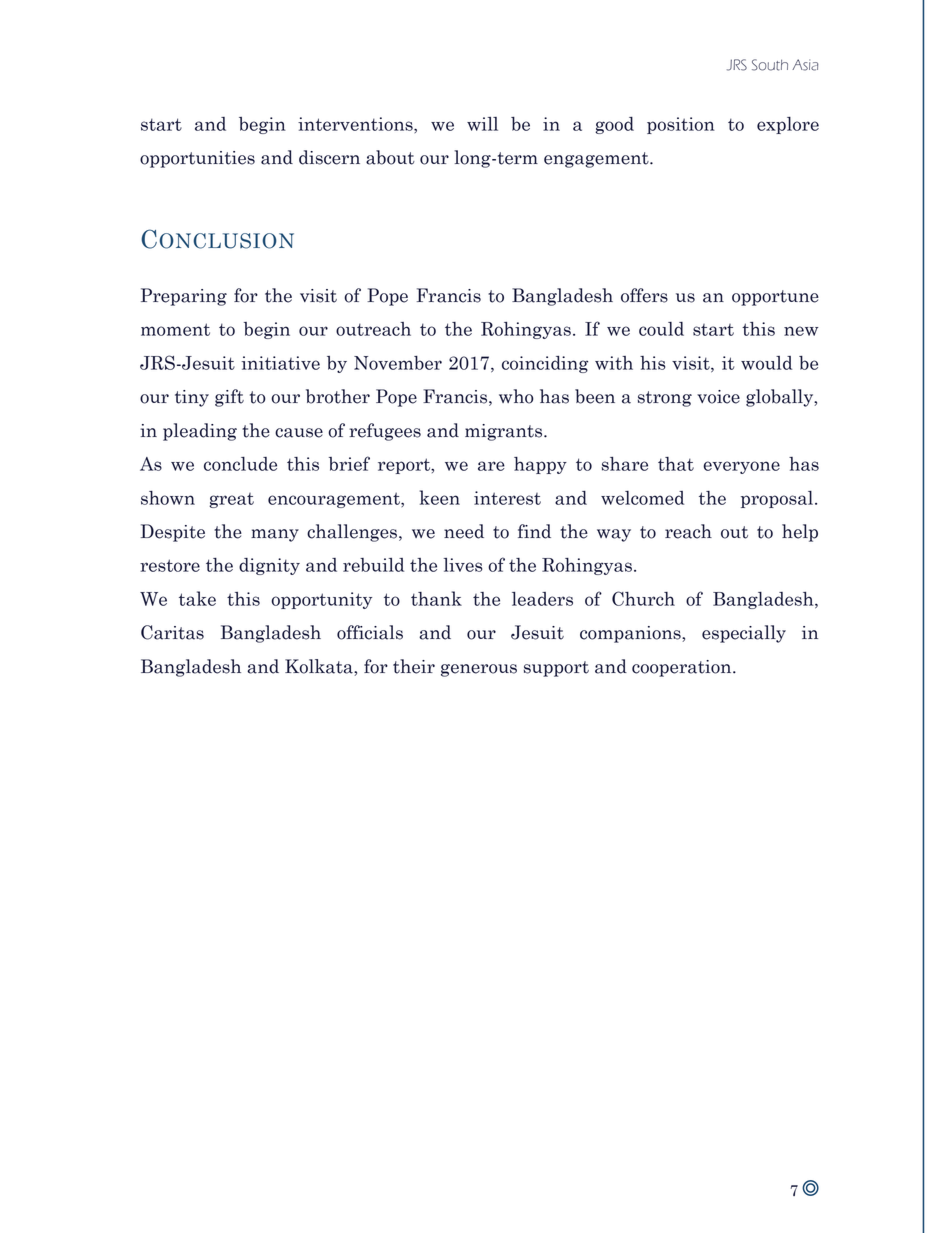 Image resolution: width=952 pixels, height=1233 pixels. I want to click on will, so click(482, 124).
